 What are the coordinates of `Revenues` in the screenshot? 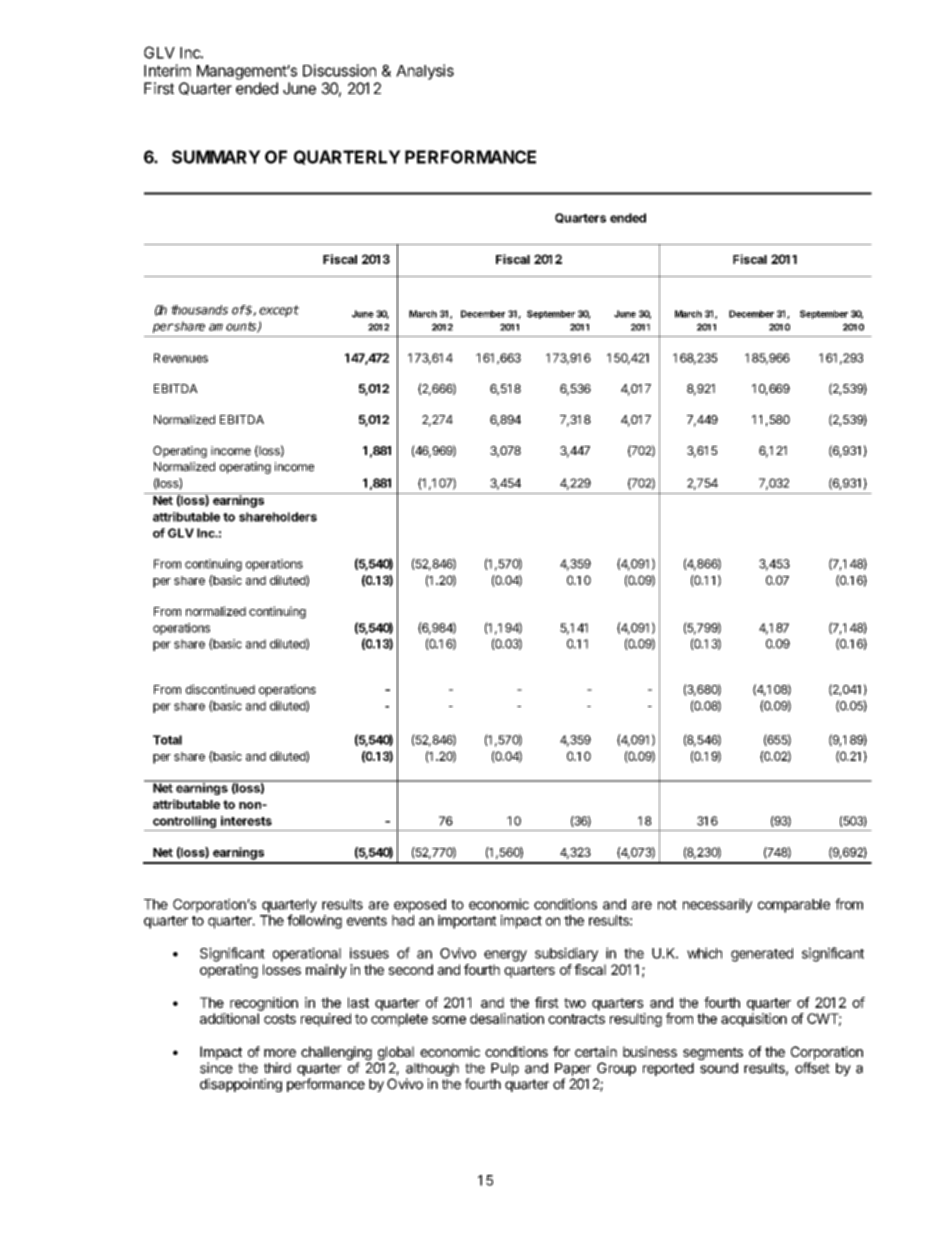 It's located at (181, 358).
